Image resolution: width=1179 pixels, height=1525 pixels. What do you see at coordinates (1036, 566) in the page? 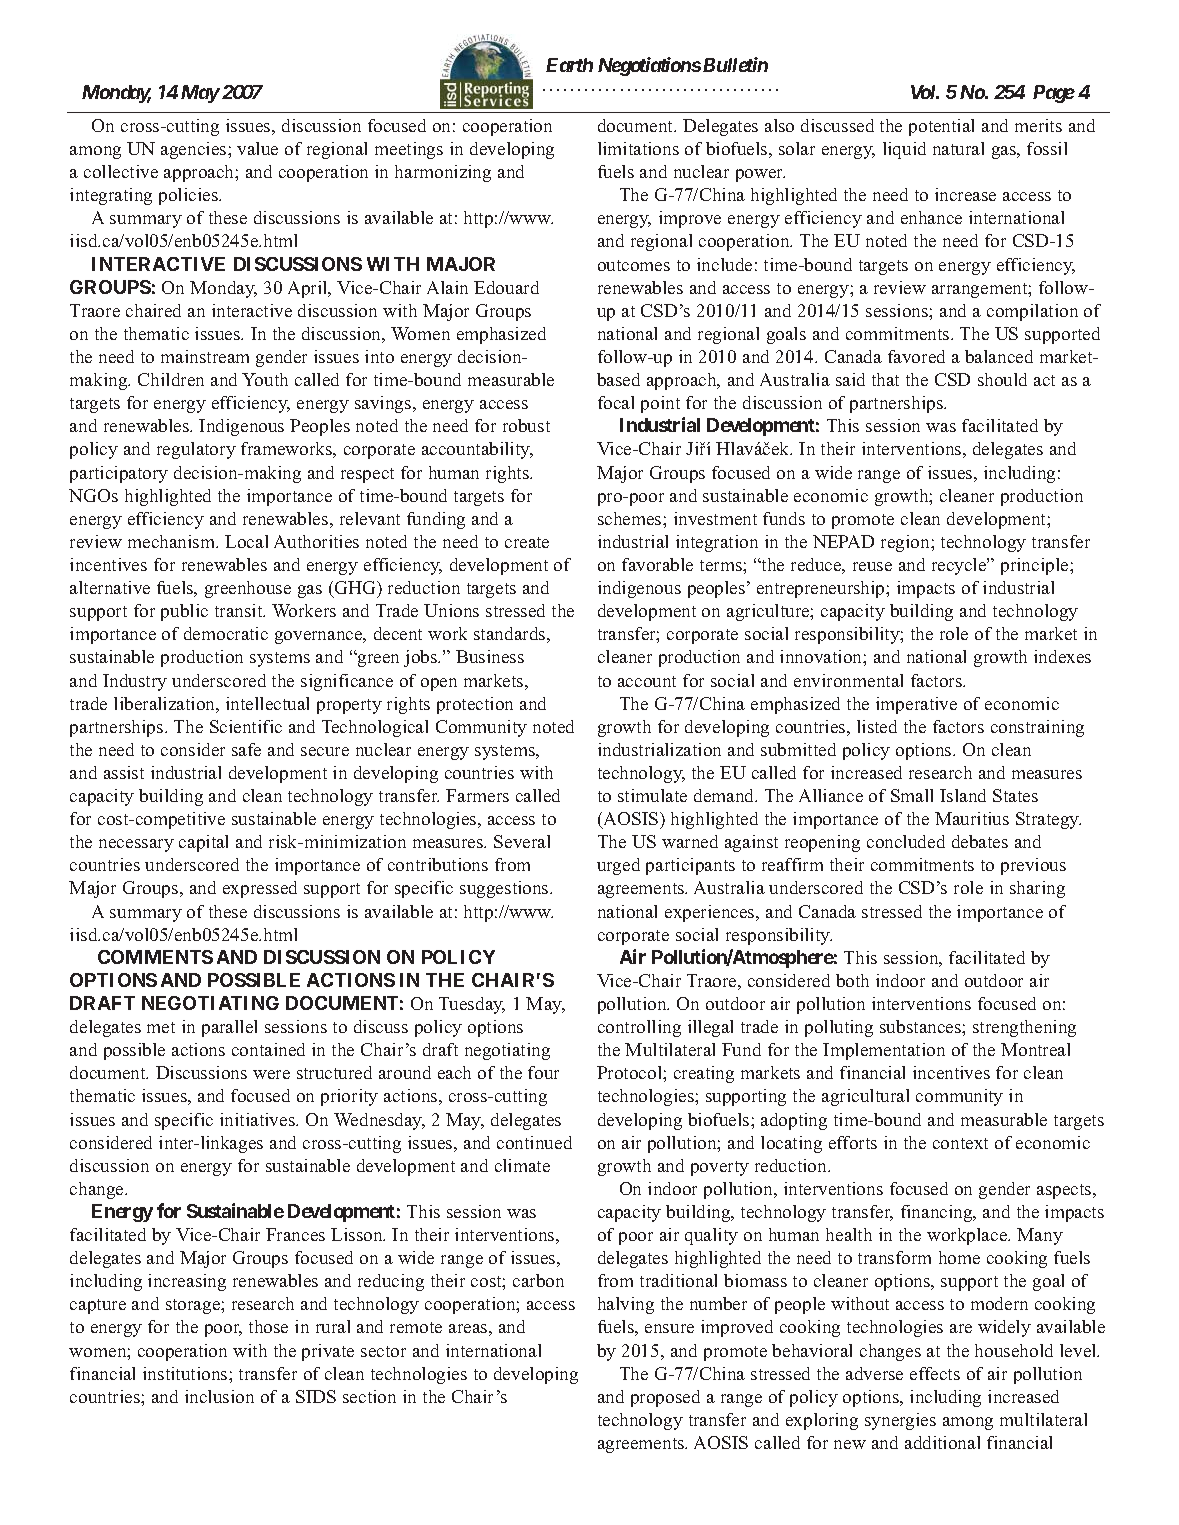
I see `principle` at bounding box center [1036, 566].
